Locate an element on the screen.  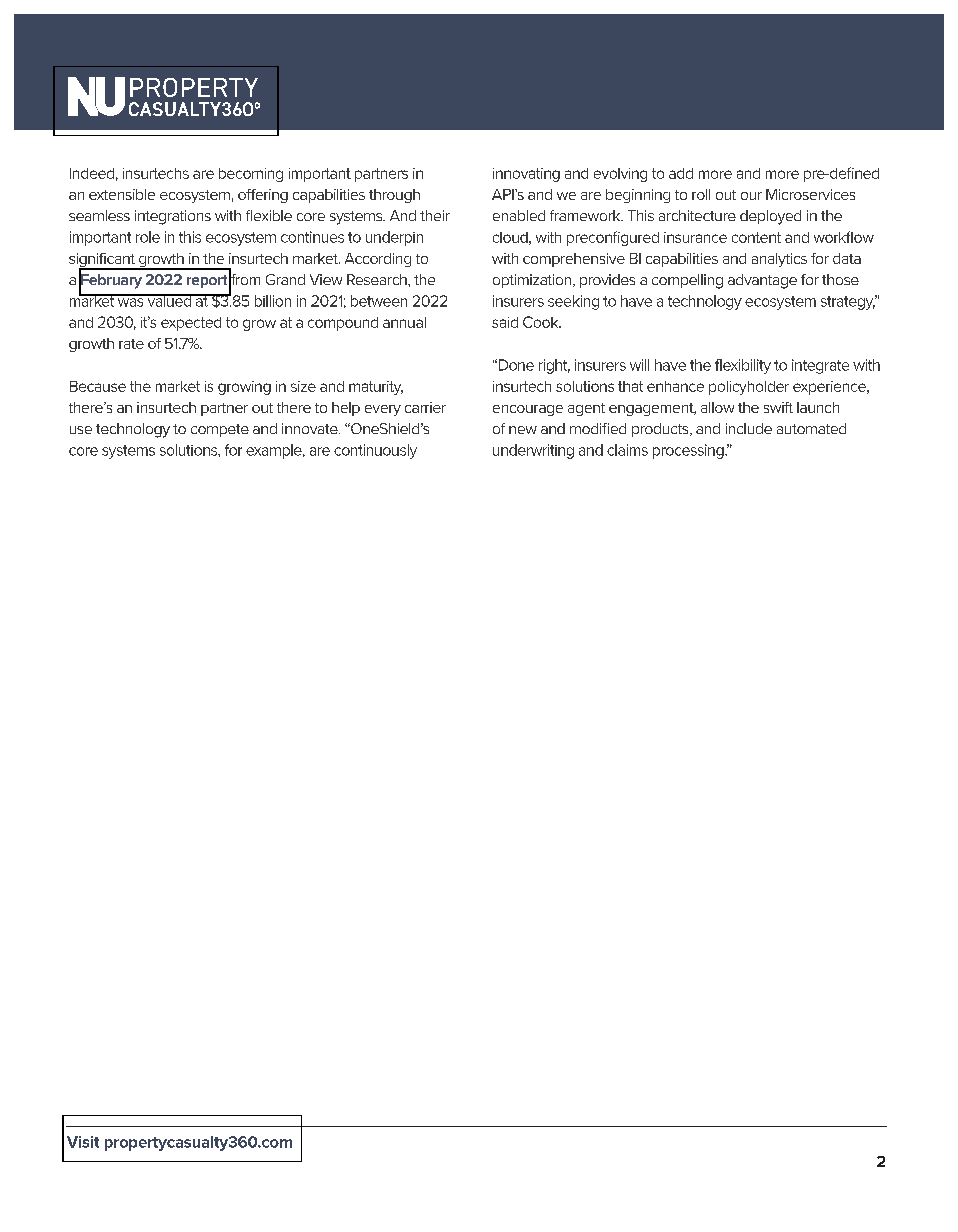
processing is located at coordinates (689, 451).
